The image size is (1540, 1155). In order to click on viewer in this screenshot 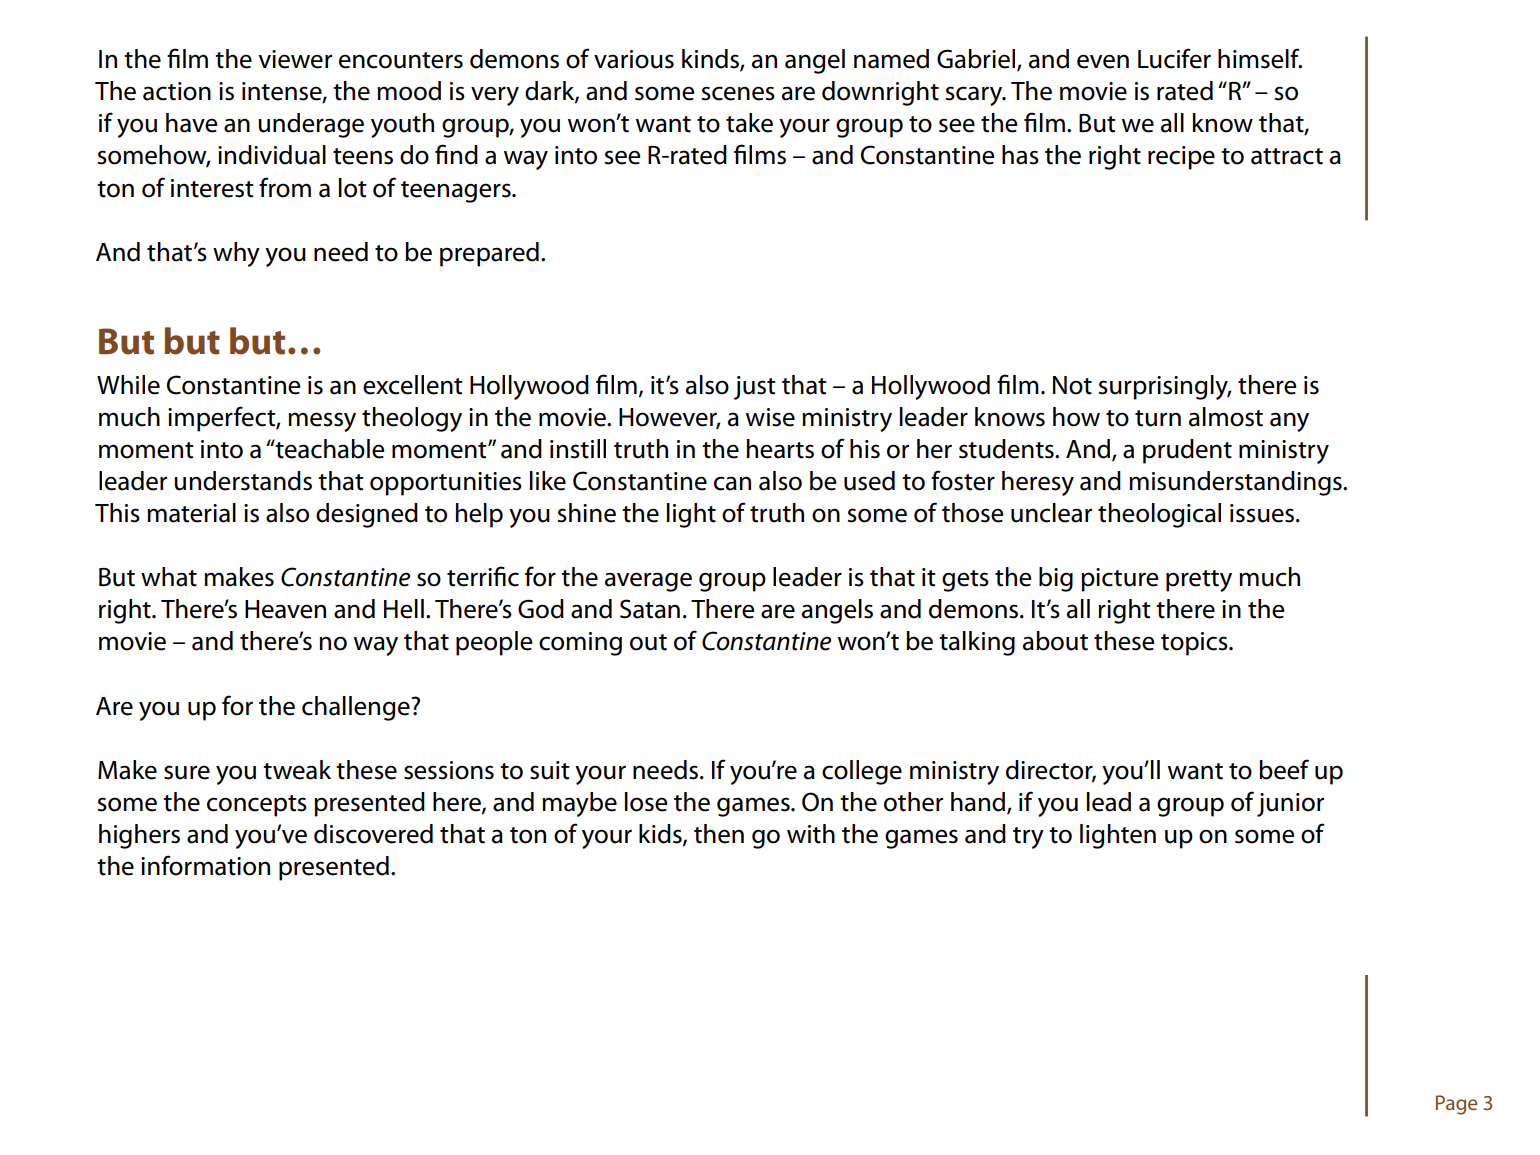, I will do `click(295, 59)`.
